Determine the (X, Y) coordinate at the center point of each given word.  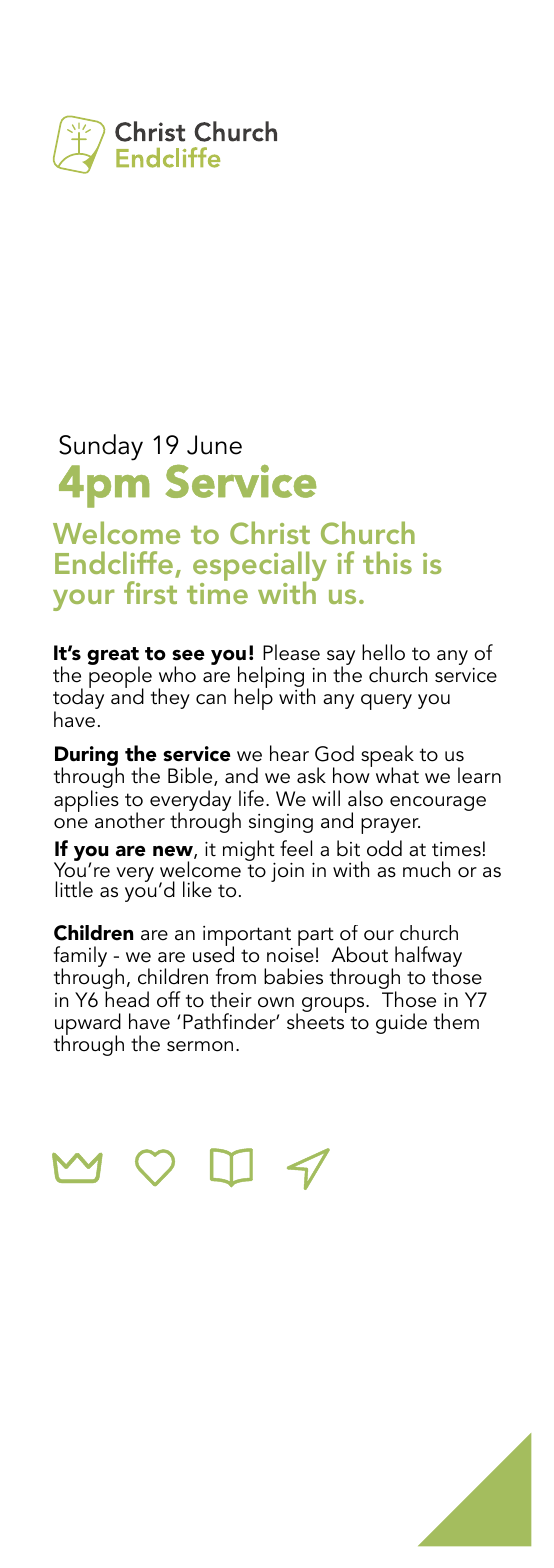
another (130, 820)
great (113, 657)
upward (88, 1025)
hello (383, 652)
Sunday (101, 447)
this (387, 562)
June (214, 445)
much (426, 869)
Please (291, 652)
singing (281, 823)
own (276, 1002)
